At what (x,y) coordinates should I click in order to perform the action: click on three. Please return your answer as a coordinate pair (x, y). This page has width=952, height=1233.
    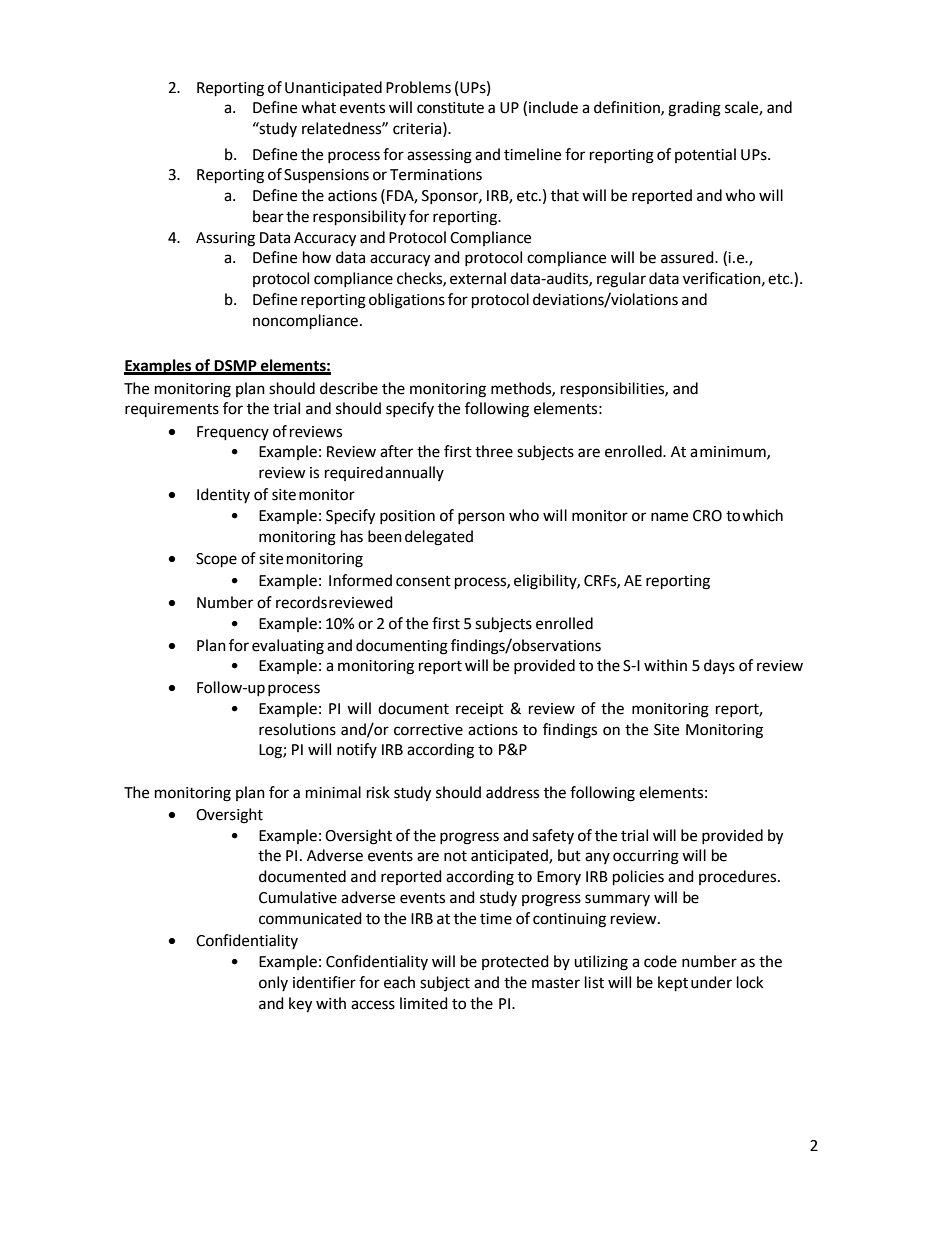
    Looking at the image, I should click on (494, 451).
